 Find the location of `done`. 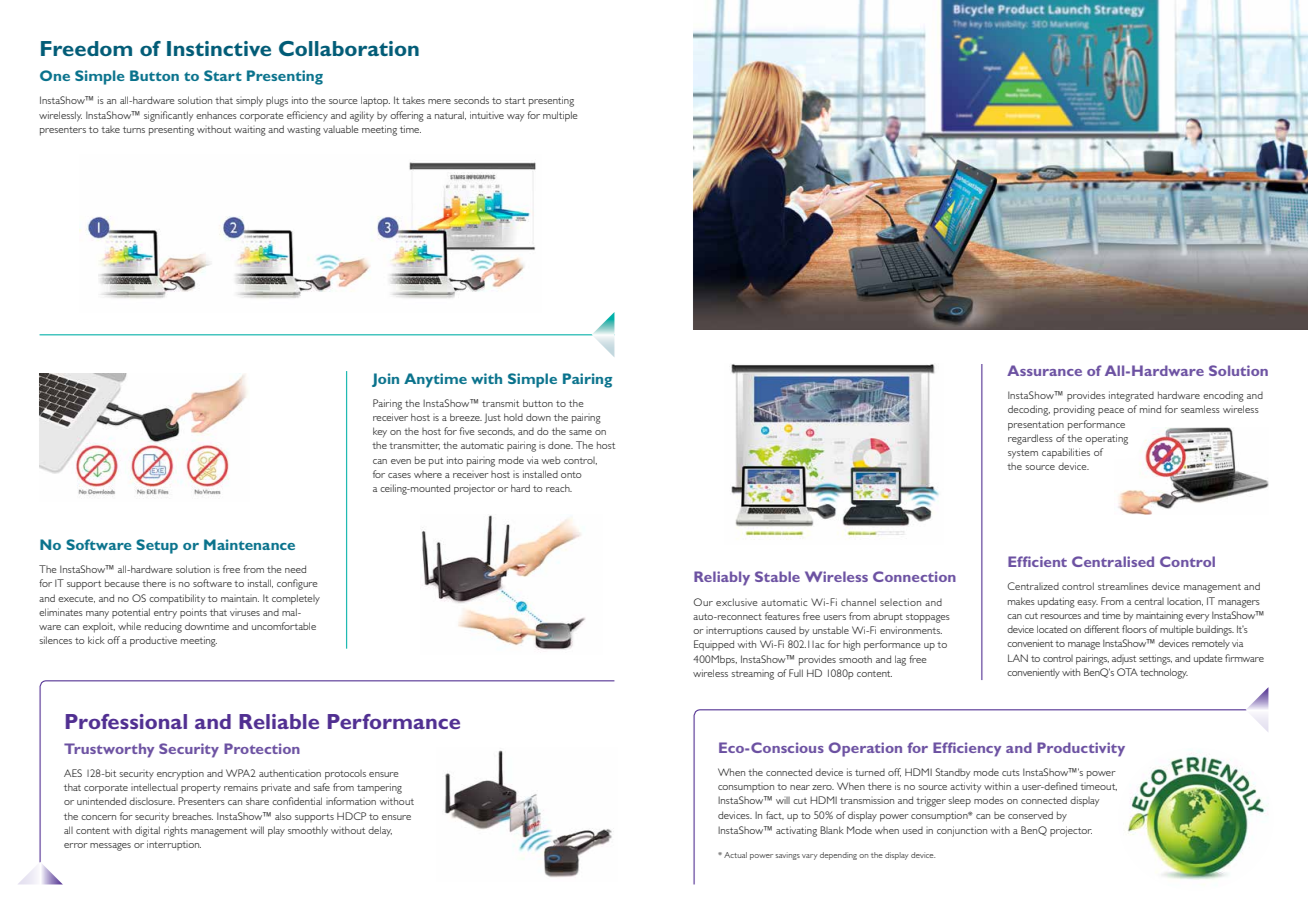

done is located at coordinates (560, 445).
